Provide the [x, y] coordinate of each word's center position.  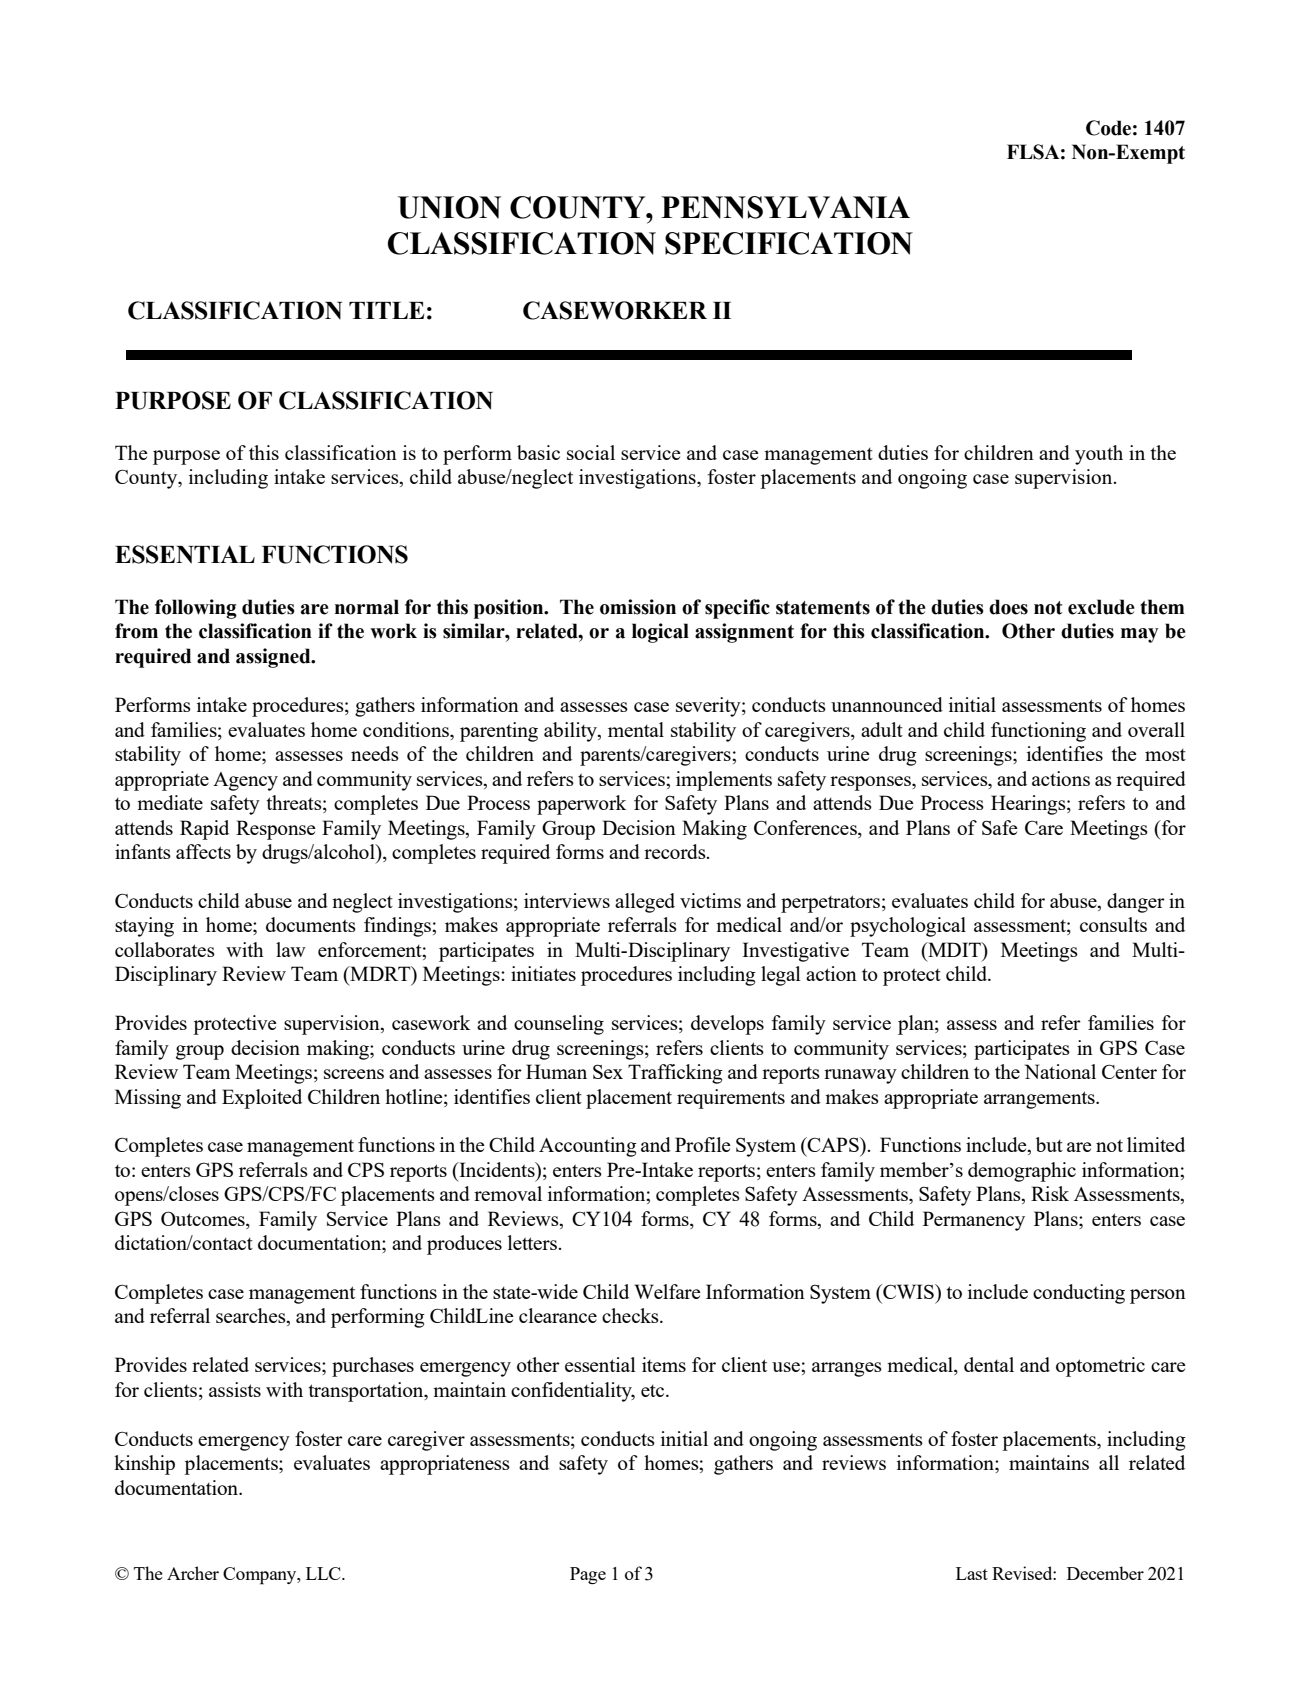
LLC [324, 1573]
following [196, 609]
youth [1099, 455]
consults [1113, 924]
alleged [645, 903]
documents [311, 924]
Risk [1050, 1193]
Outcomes [204, 1218]
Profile [703, 1144]
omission [638, 607]
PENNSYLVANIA [785, 207]
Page [588, 1575]
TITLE [386, 310]
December [1105, 1573]
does [1008, 607]
